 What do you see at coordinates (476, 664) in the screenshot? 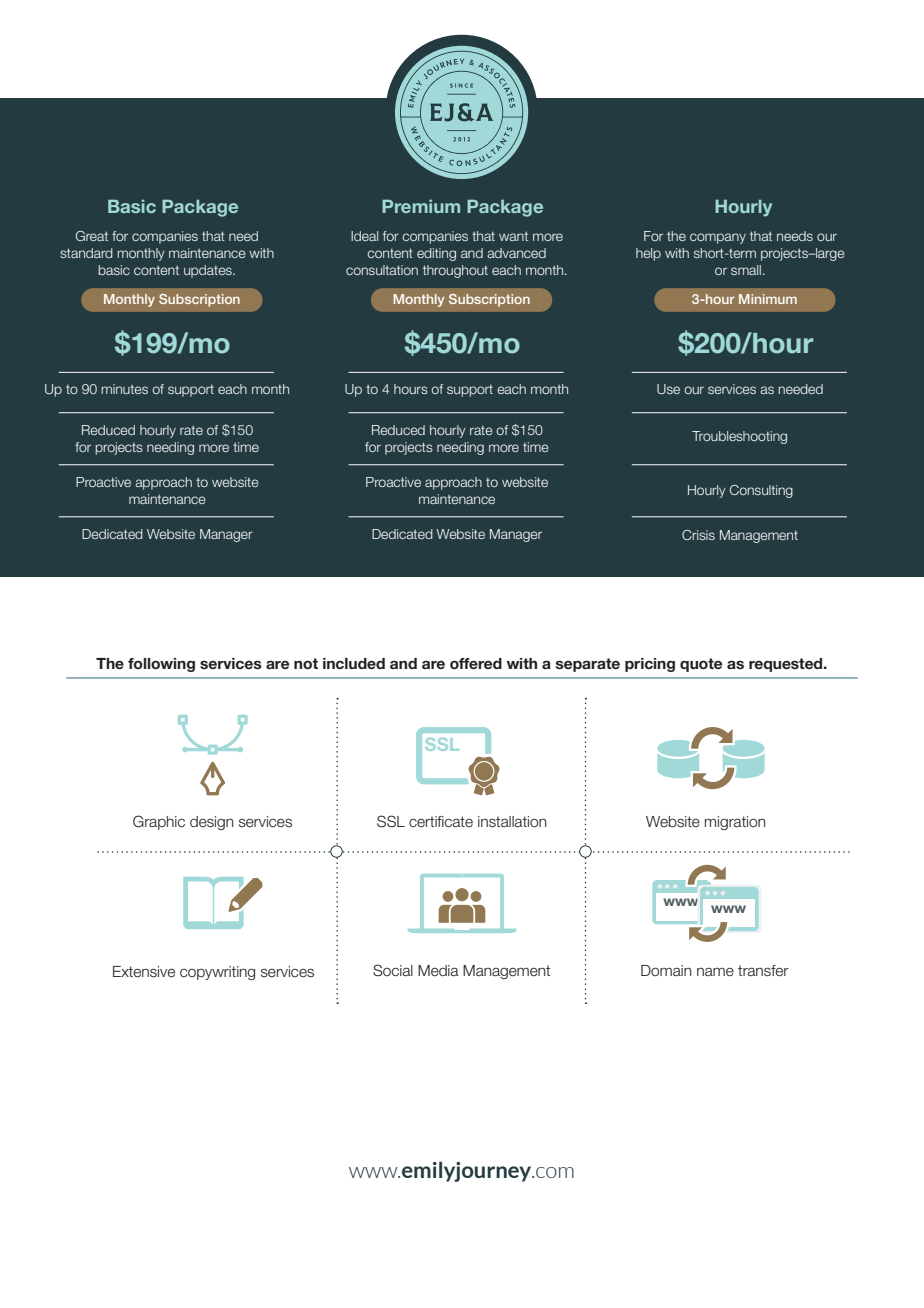
I see `offered` at bounding box center [476, 664].
